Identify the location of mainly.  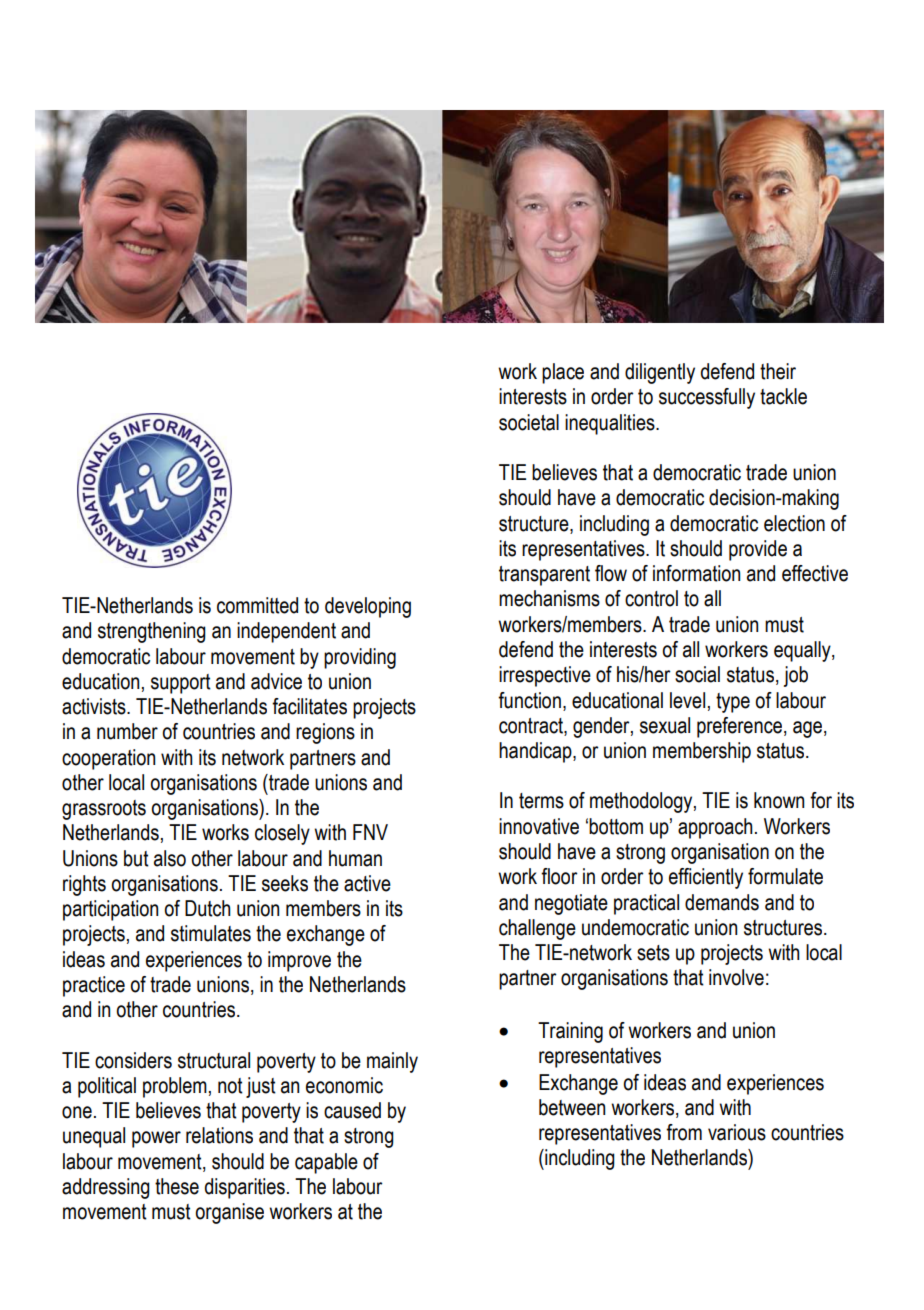
(392, 1062).
